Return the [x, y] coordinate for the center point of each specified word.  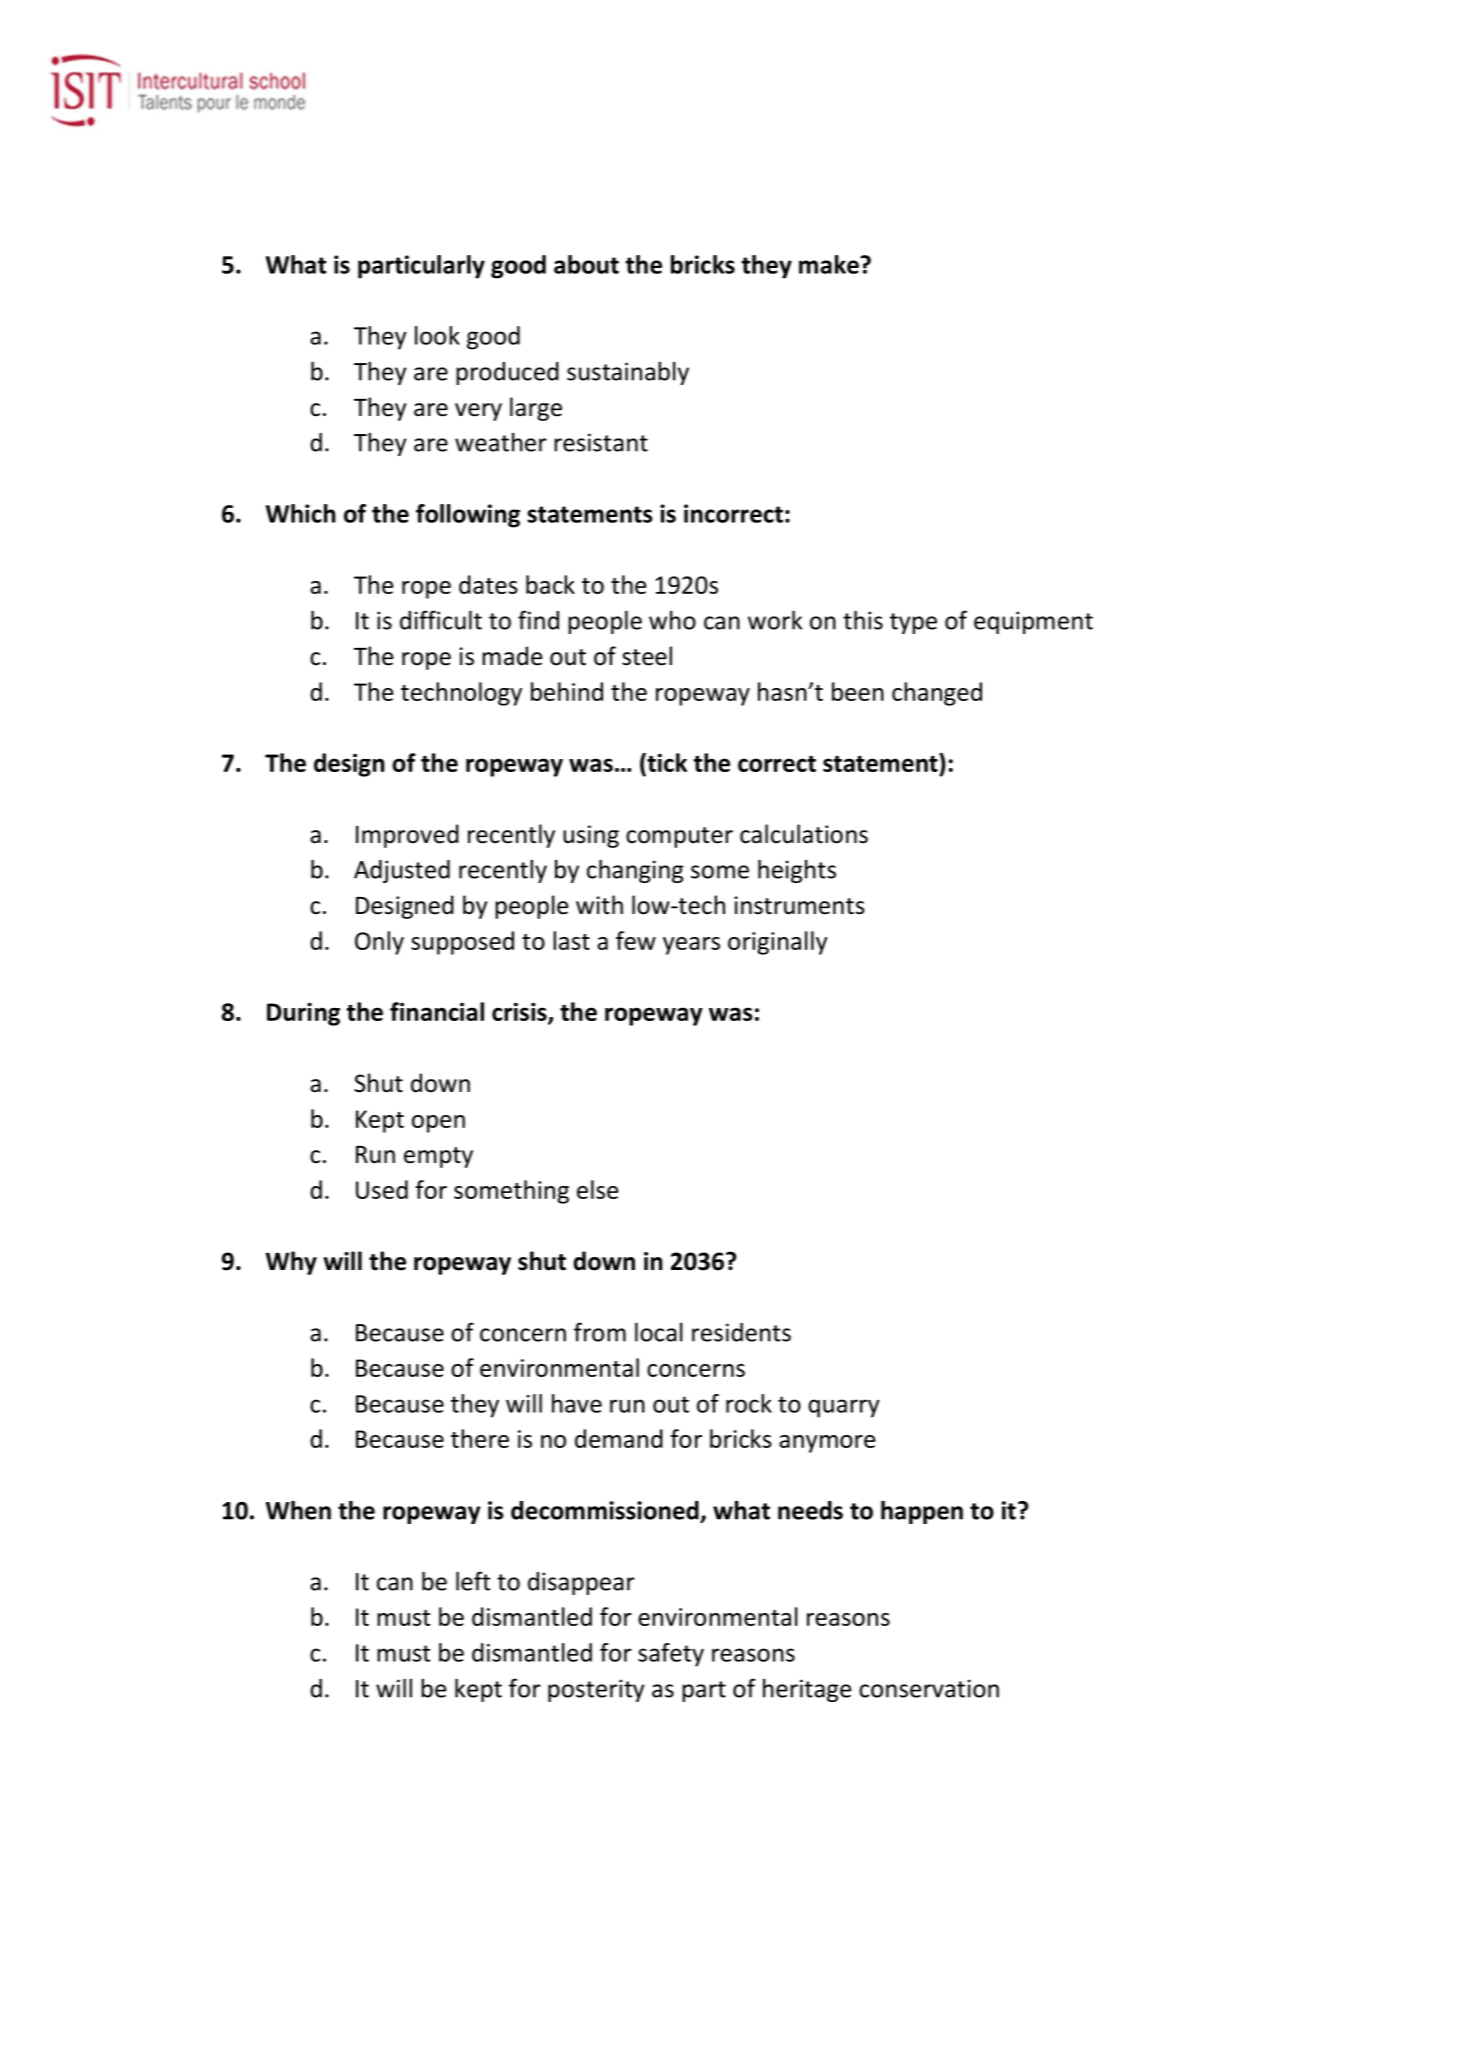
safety [671, 1655]
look [437, 335]
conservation [929, 1688]
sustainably [628, 373]
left [473, 1581]
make [830, 264]
